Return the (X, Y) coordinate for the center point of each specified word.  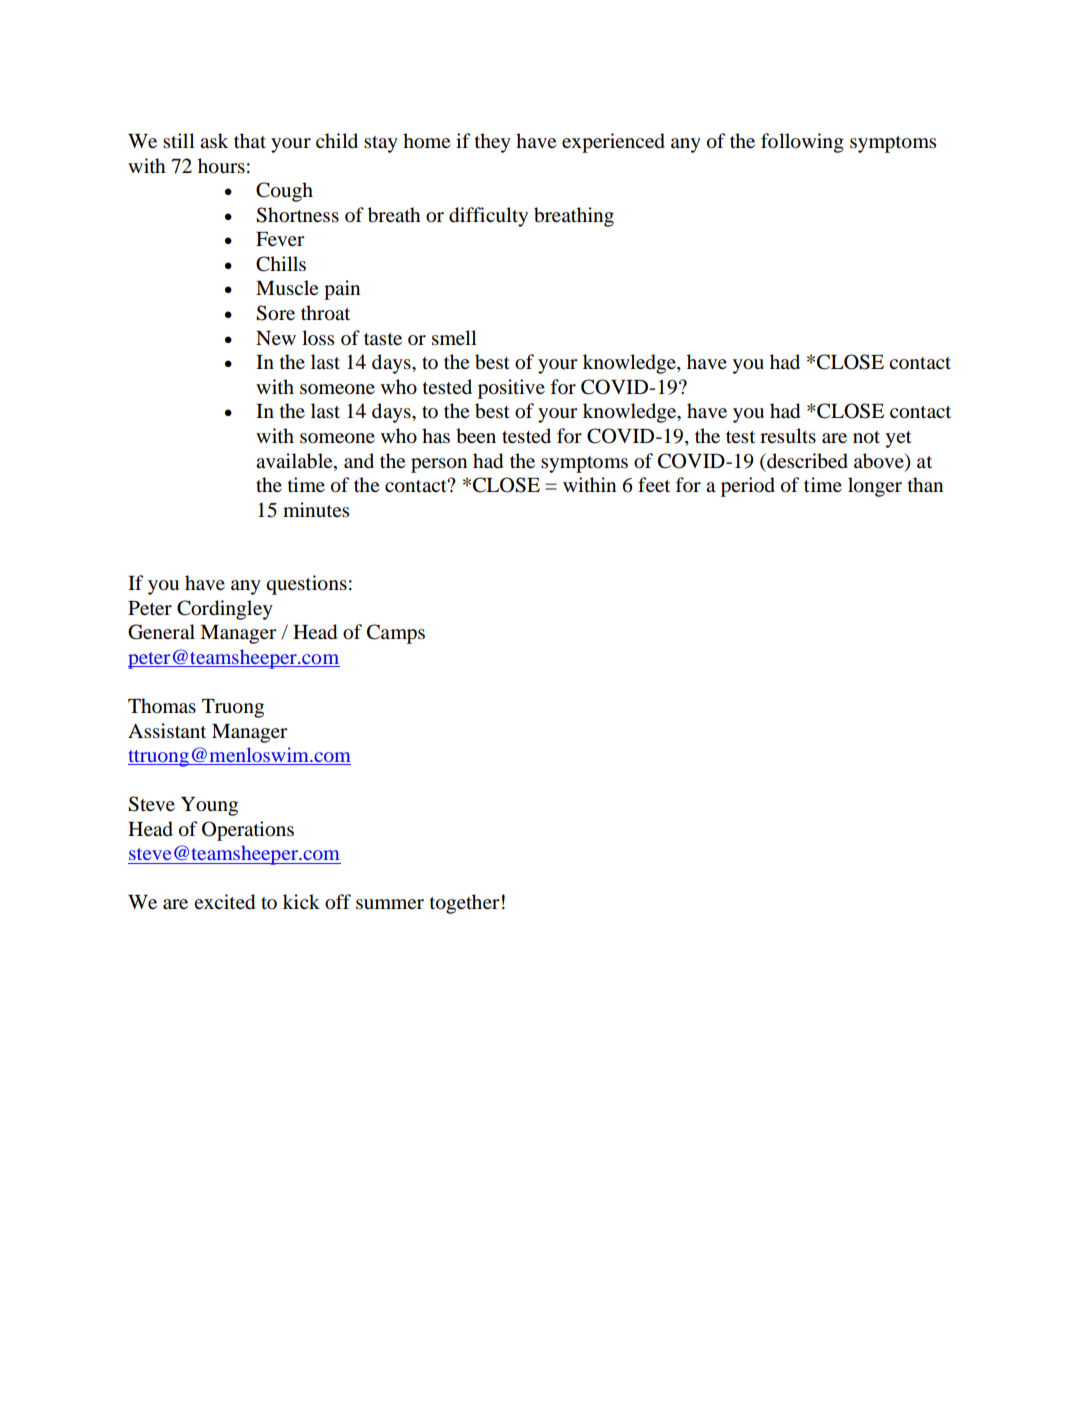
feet (654, 484)
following (802, 143)
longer (875, 487)
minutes (316, 509)
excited (224, 902)
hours (221, 166)
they (493, 143)
